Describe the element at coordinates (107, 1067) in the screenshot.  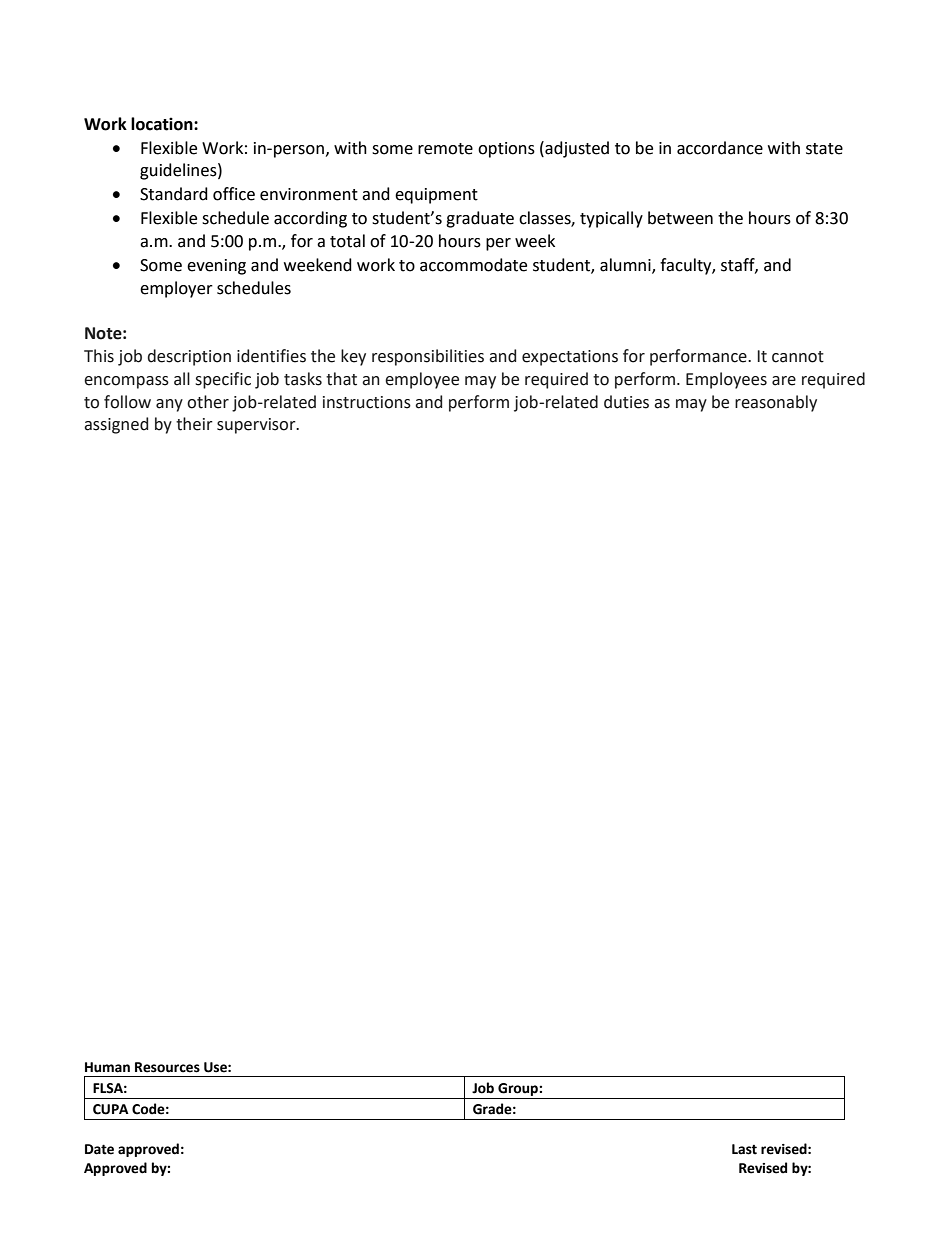
I see `Human` at that location.
